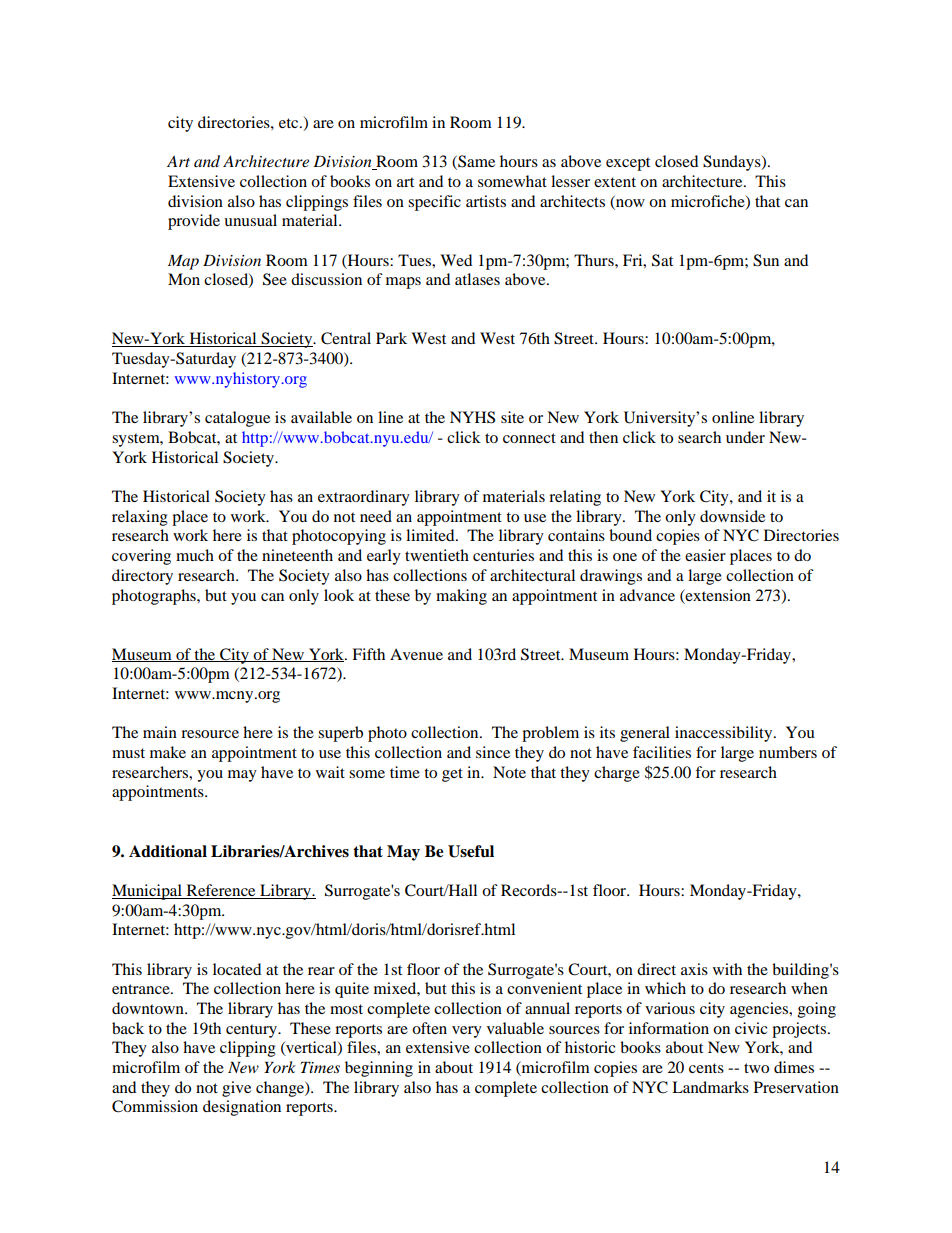 The width and height of the document is (952, 1233). What do you see at coordinates (725, 734) in the document?
I see `inaccessibility` at bounding box center [725, 734].
